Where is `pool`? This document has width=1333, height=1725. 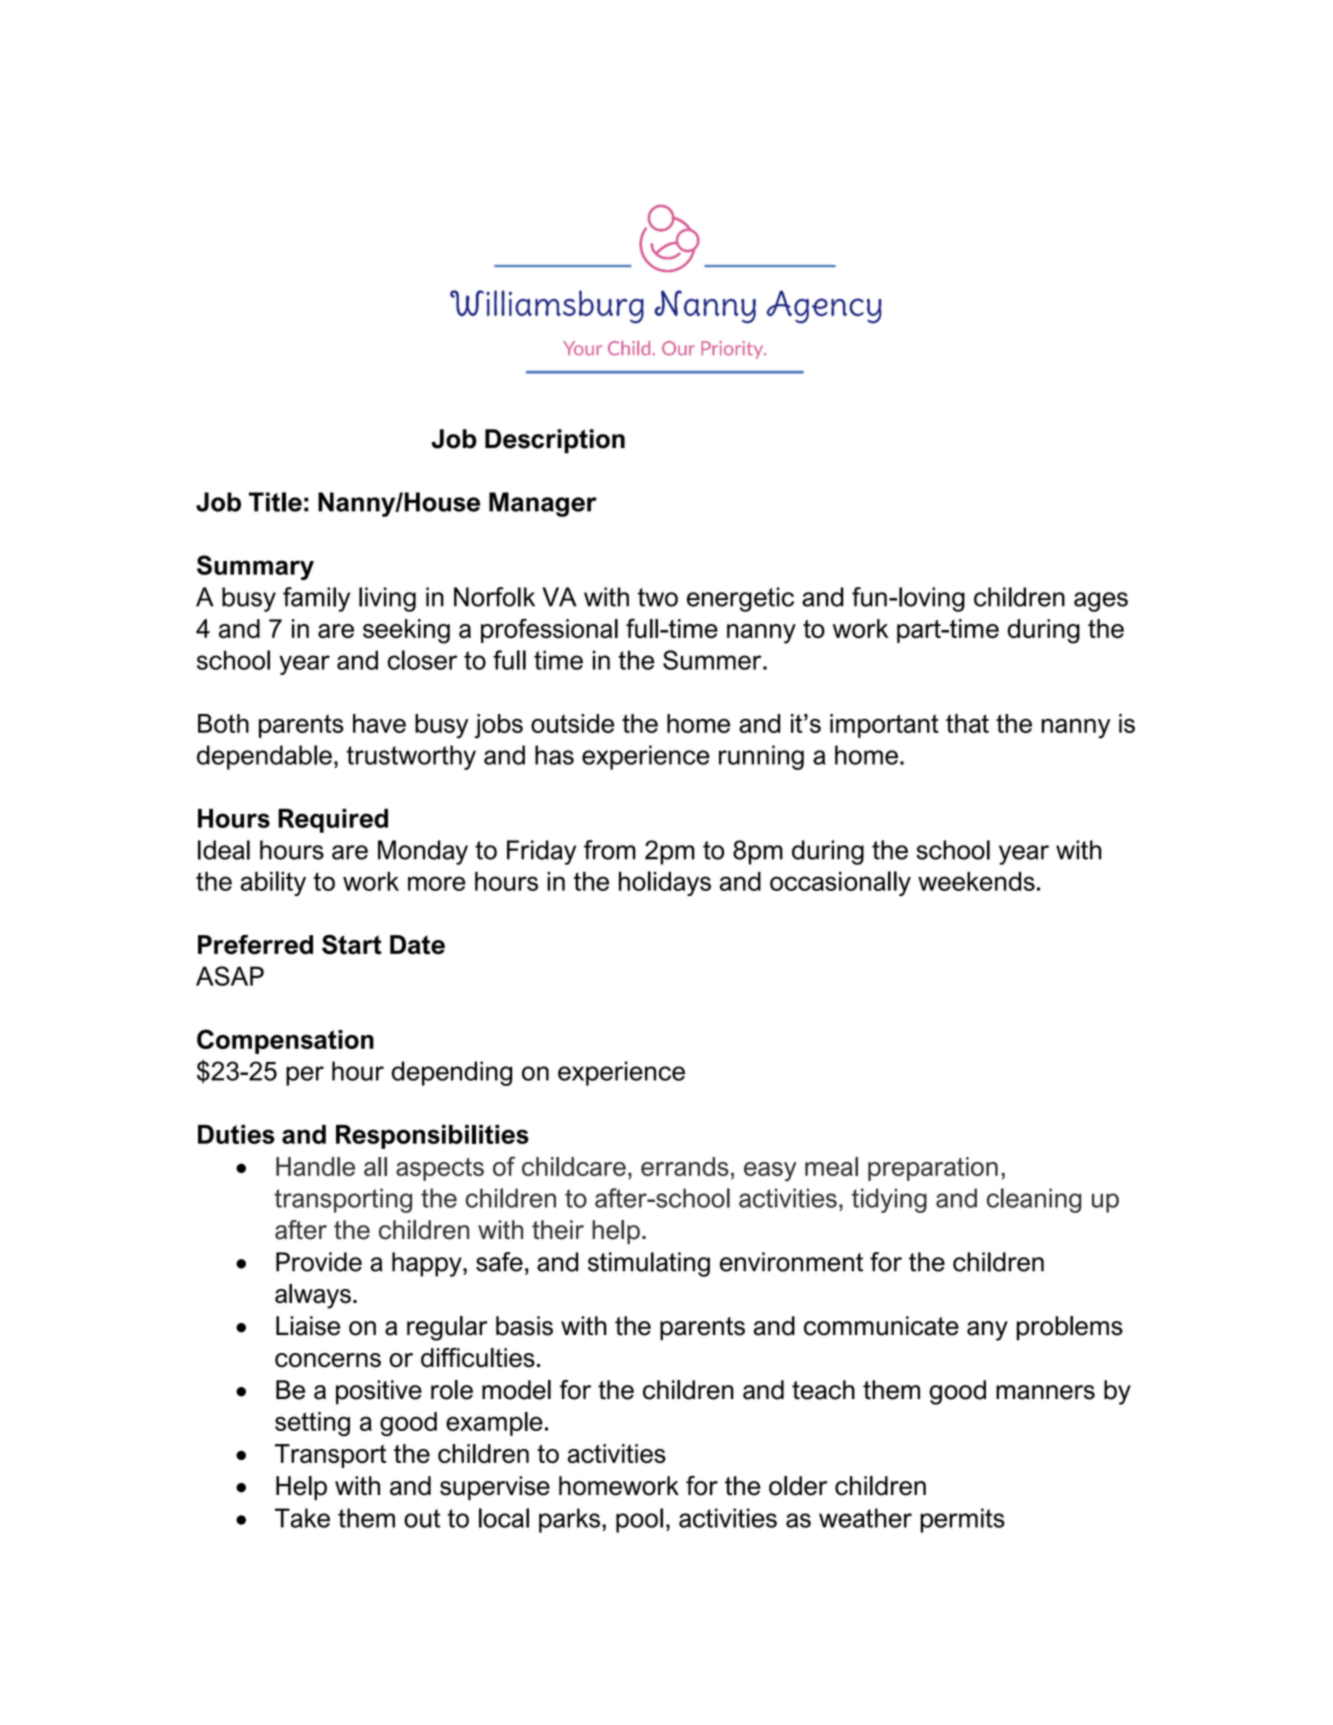
pool is located at coordinates (639, 1520).
